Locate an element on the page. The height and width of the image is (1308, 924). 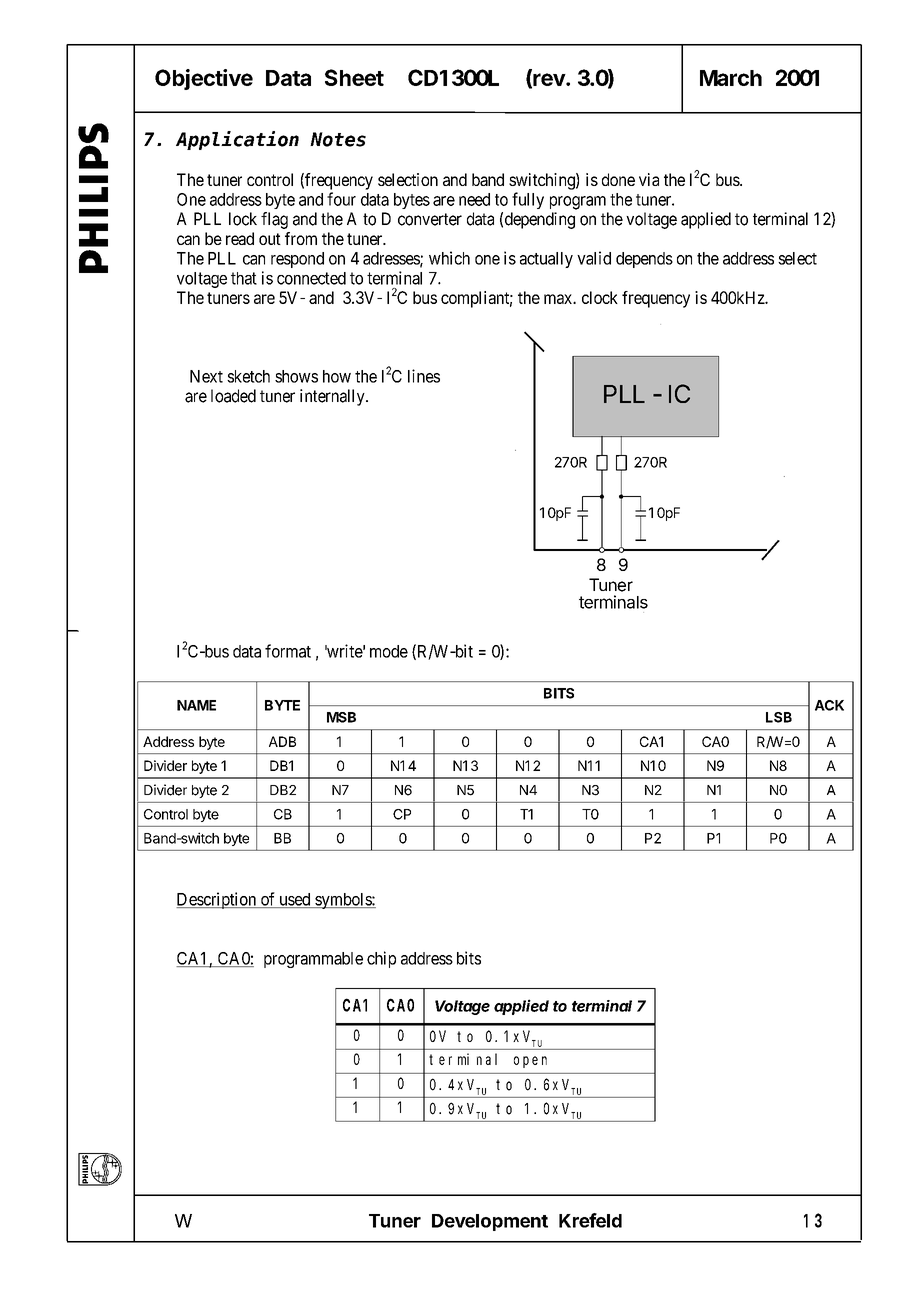
format is located at coordinates (288, 651).
